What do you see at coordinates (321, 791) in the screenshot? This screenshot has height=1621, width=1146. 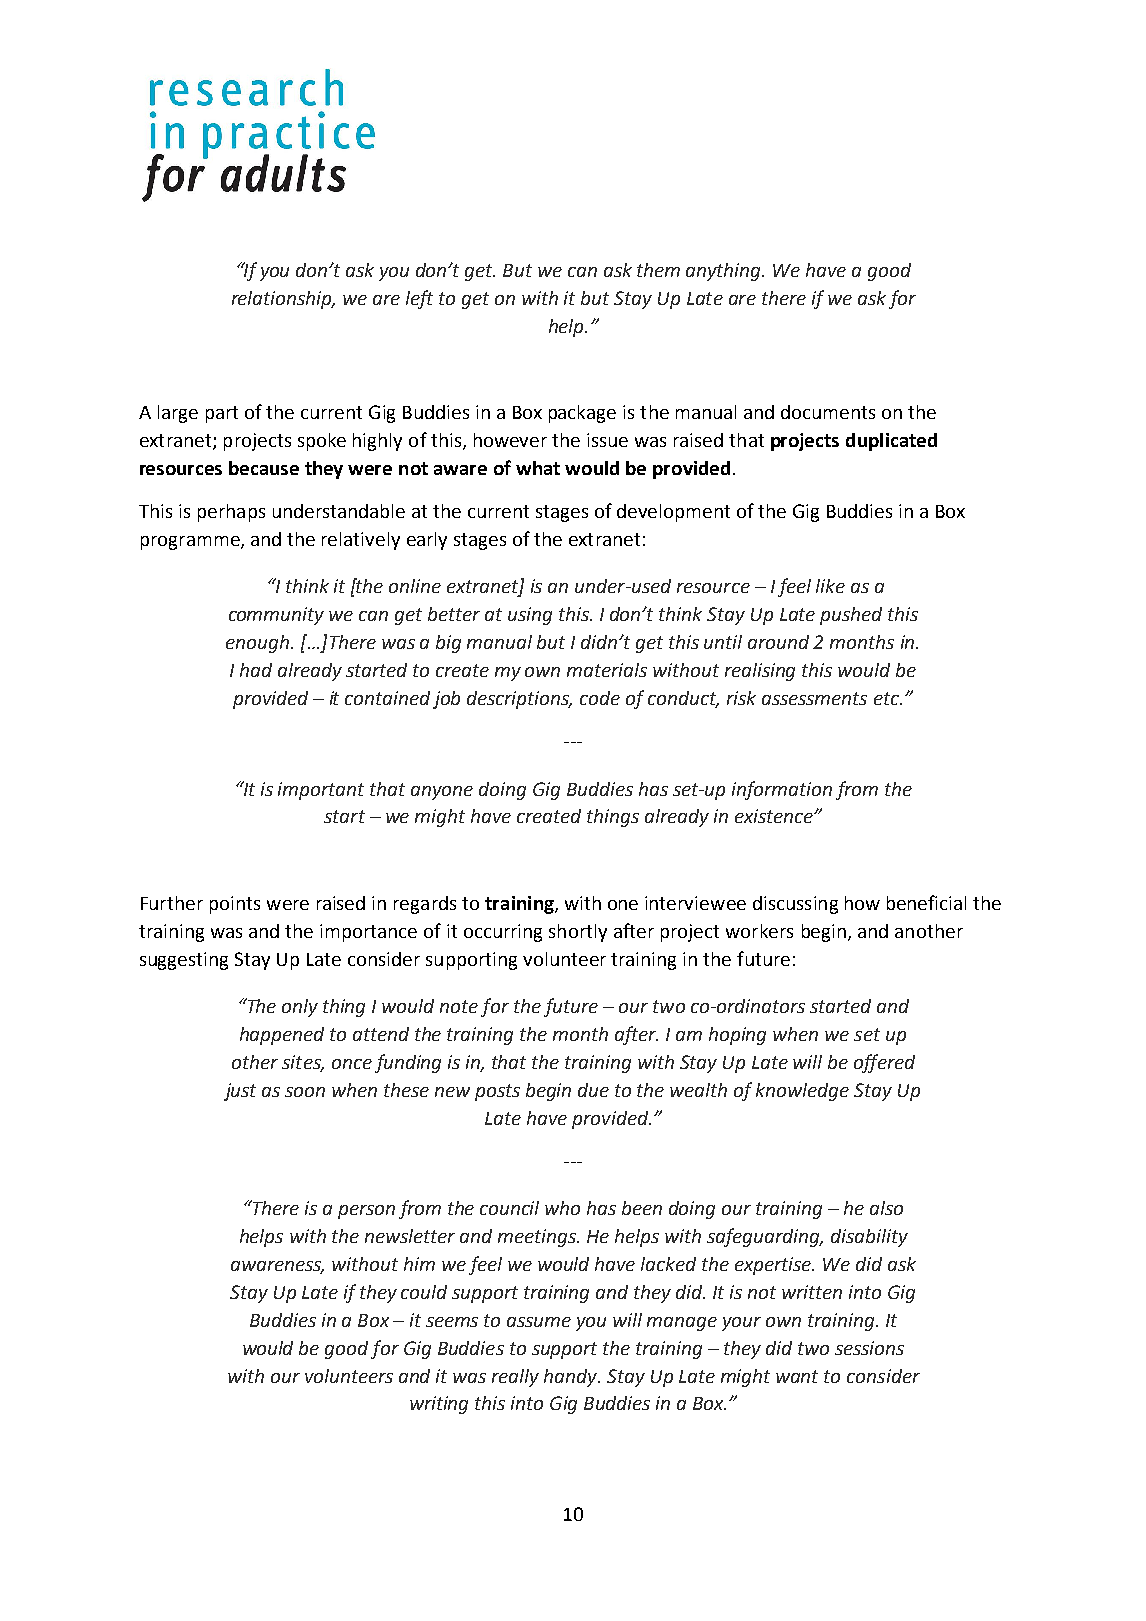 I see `important` at bounding box center [321, 791].
